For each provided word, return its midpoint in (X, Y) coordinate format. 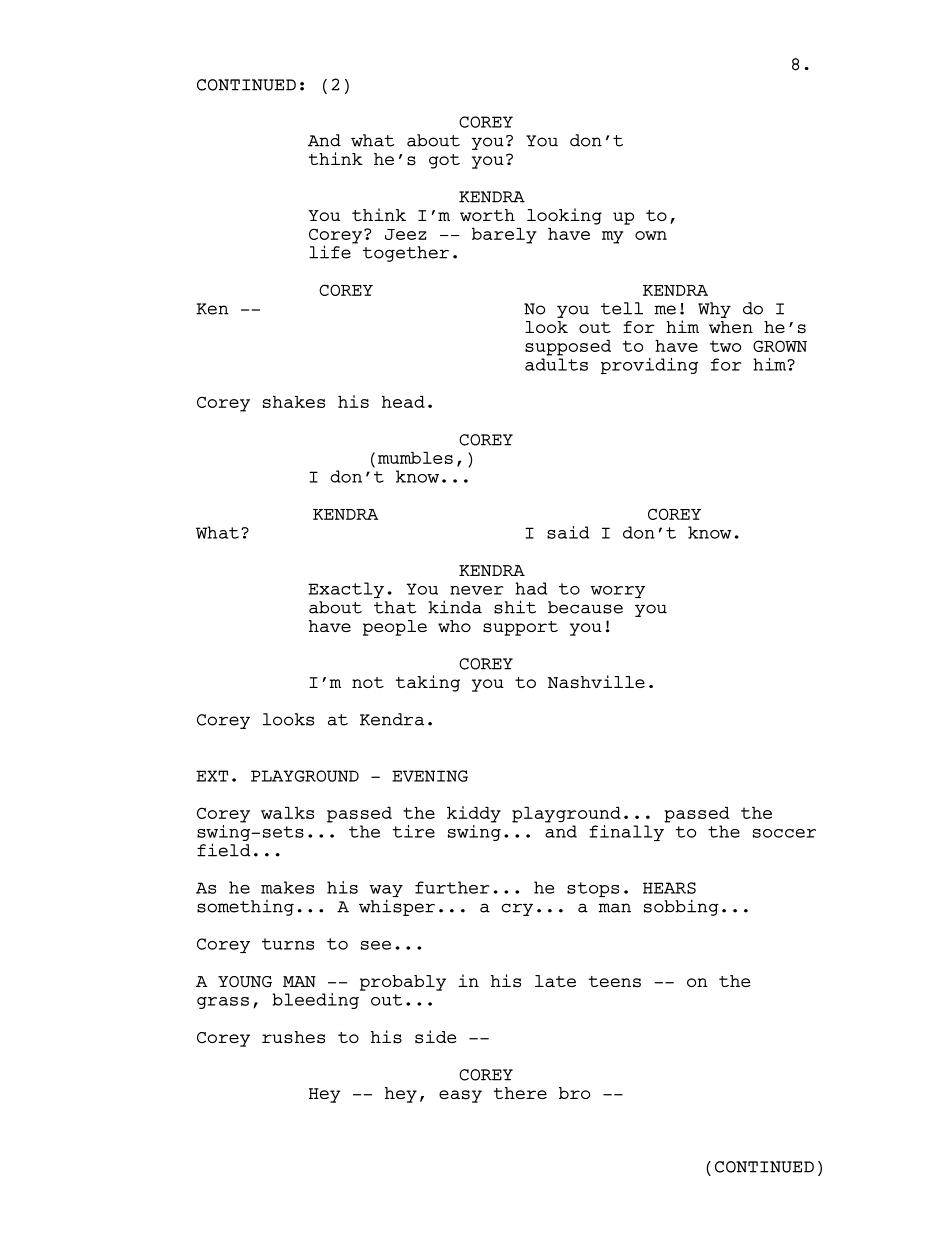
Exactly (346, 590)
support (520, 628)
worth (487, 215)
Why (714, 310)
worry (618, 592)
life (331, 251)
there (520, 1093)
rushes (293, 1037)
